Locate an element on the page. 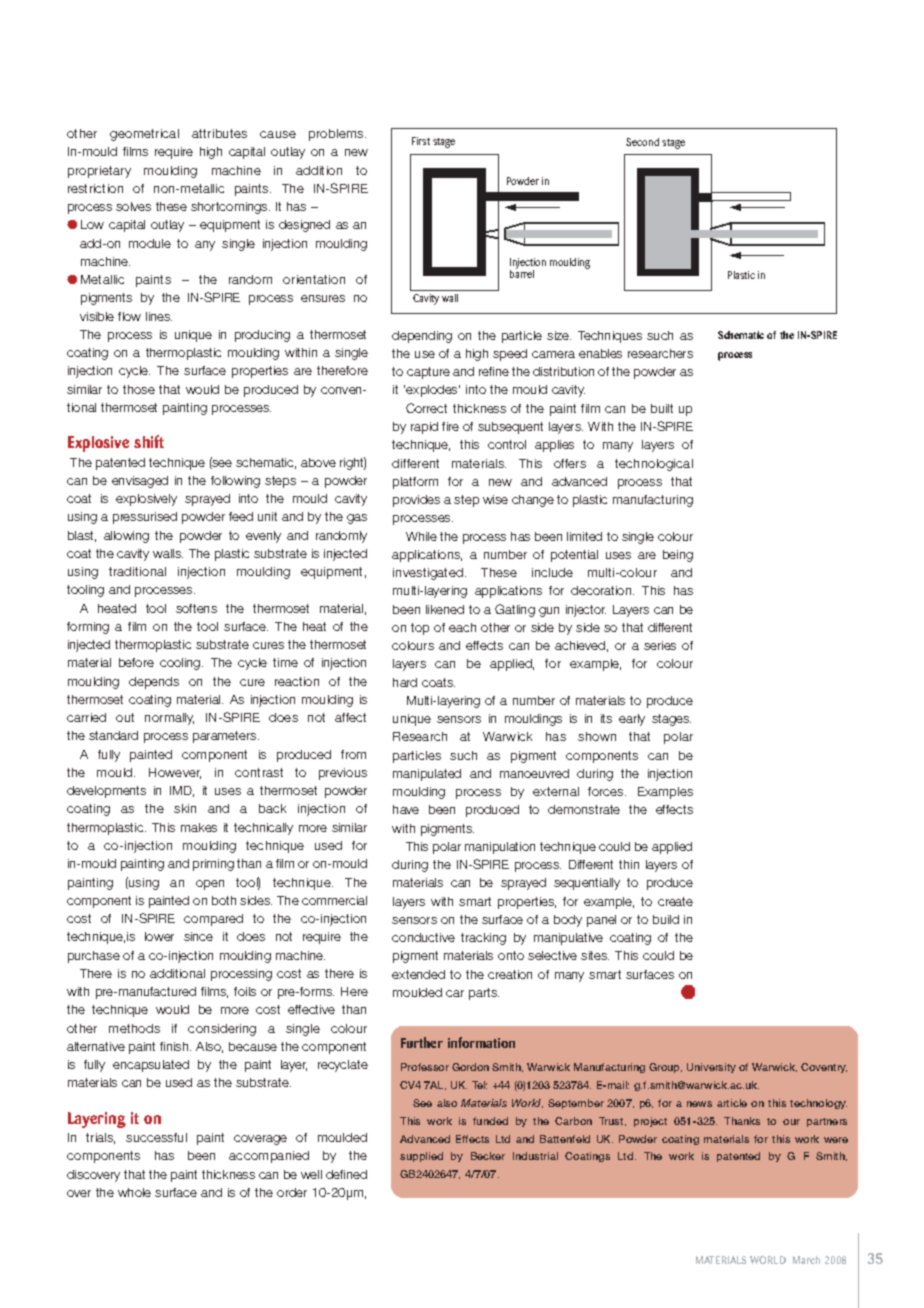 The height and width of the page is (1308, 924). built is located at coordinates (662, 408).
